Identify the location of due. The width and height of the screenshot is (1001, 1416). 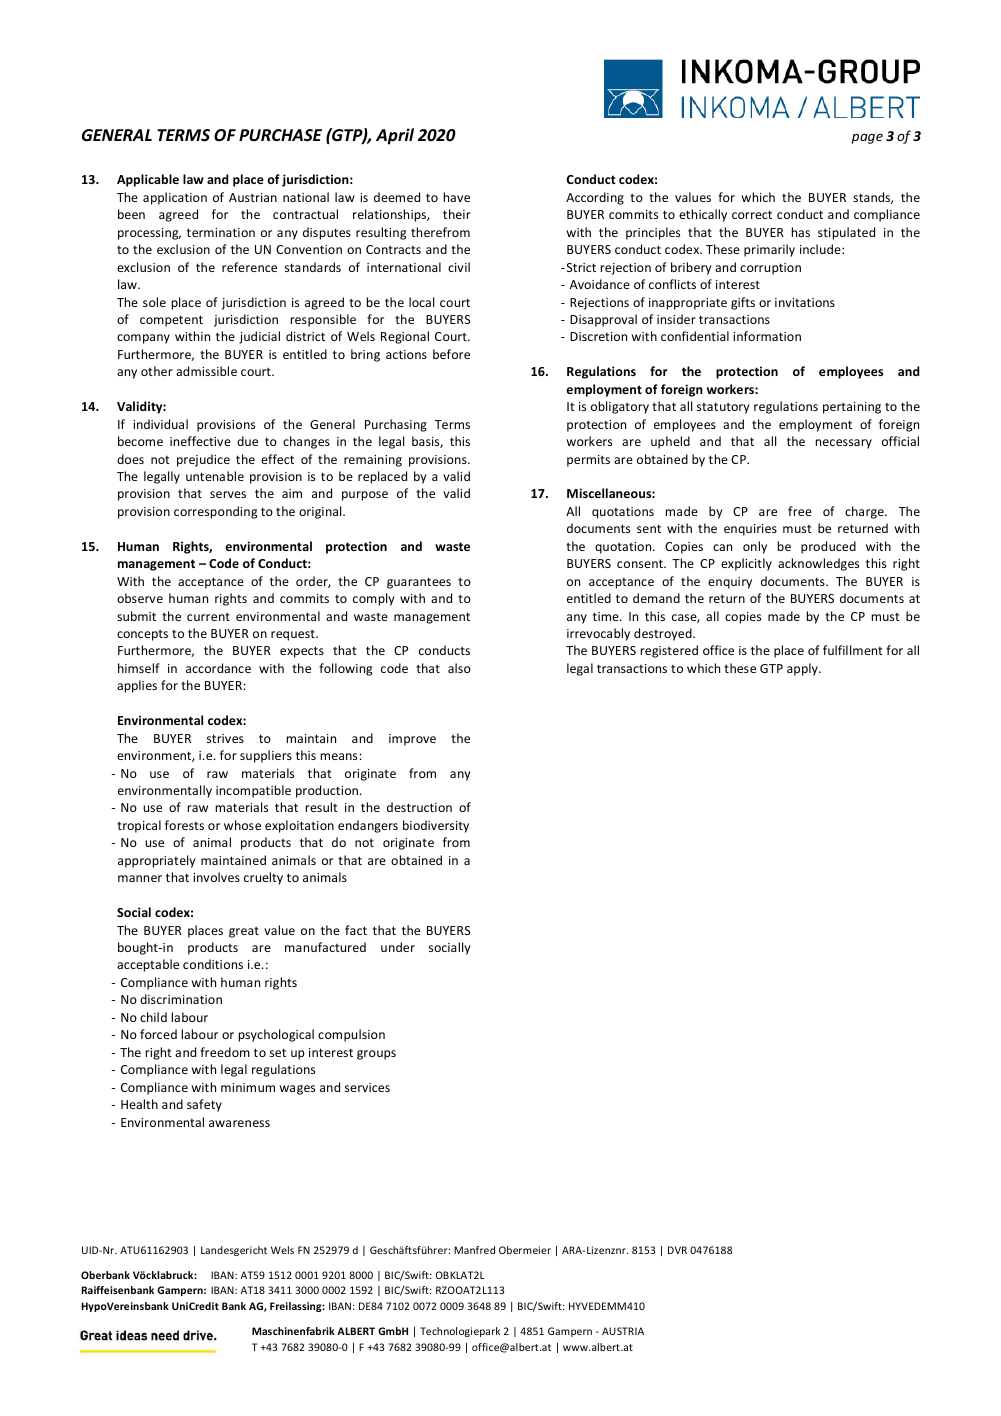
(247, 441).
